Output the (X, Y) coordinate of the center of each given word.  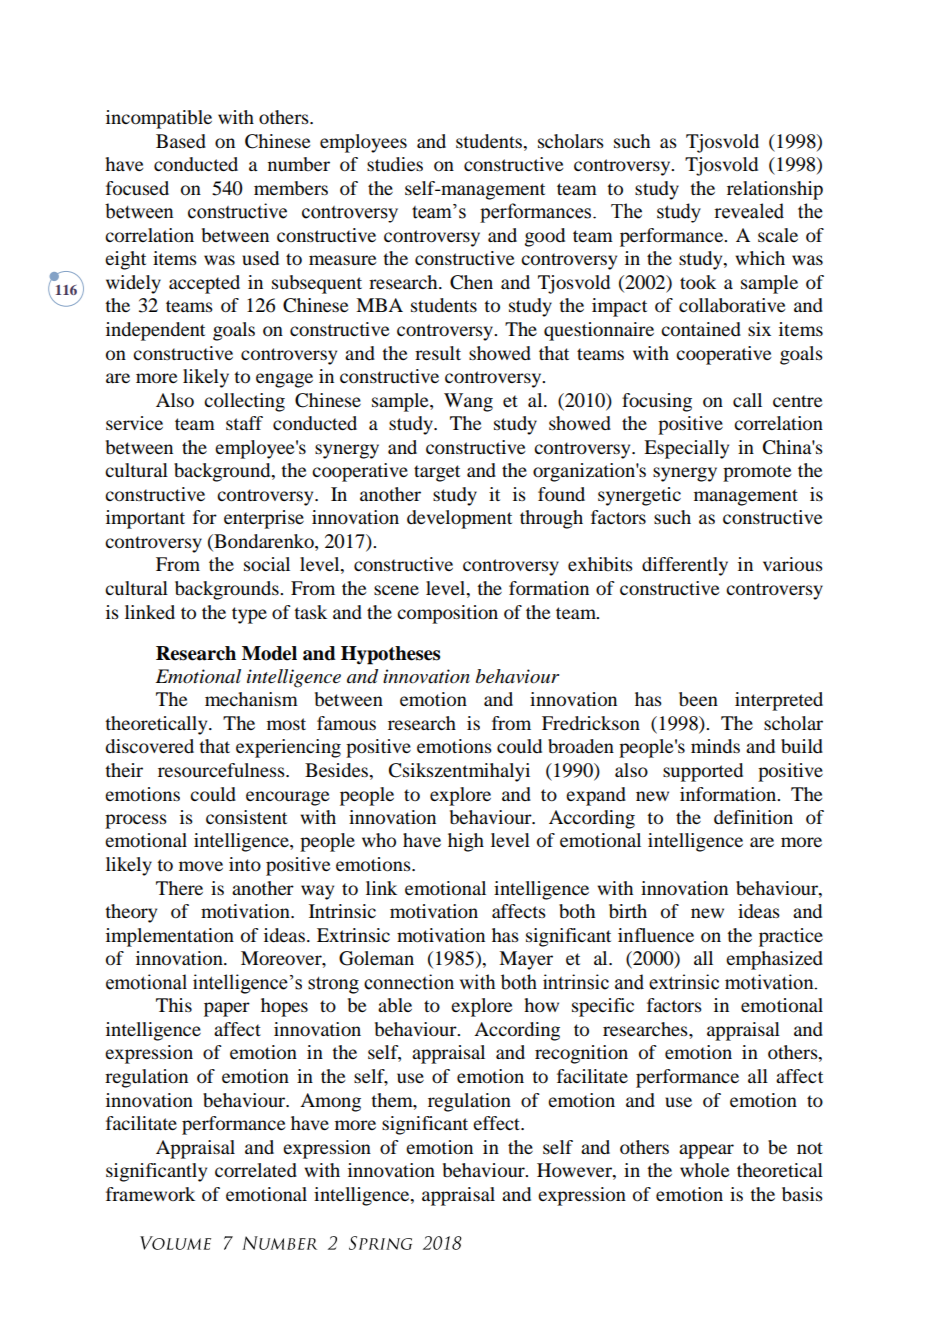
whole (704, 1170)
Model (269, 653)
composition (447, 614)
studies (395, 164)
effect (498, 1123)
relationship (775, 190)
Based (181, 141)
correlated (256, 1170)
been (698, 699)
